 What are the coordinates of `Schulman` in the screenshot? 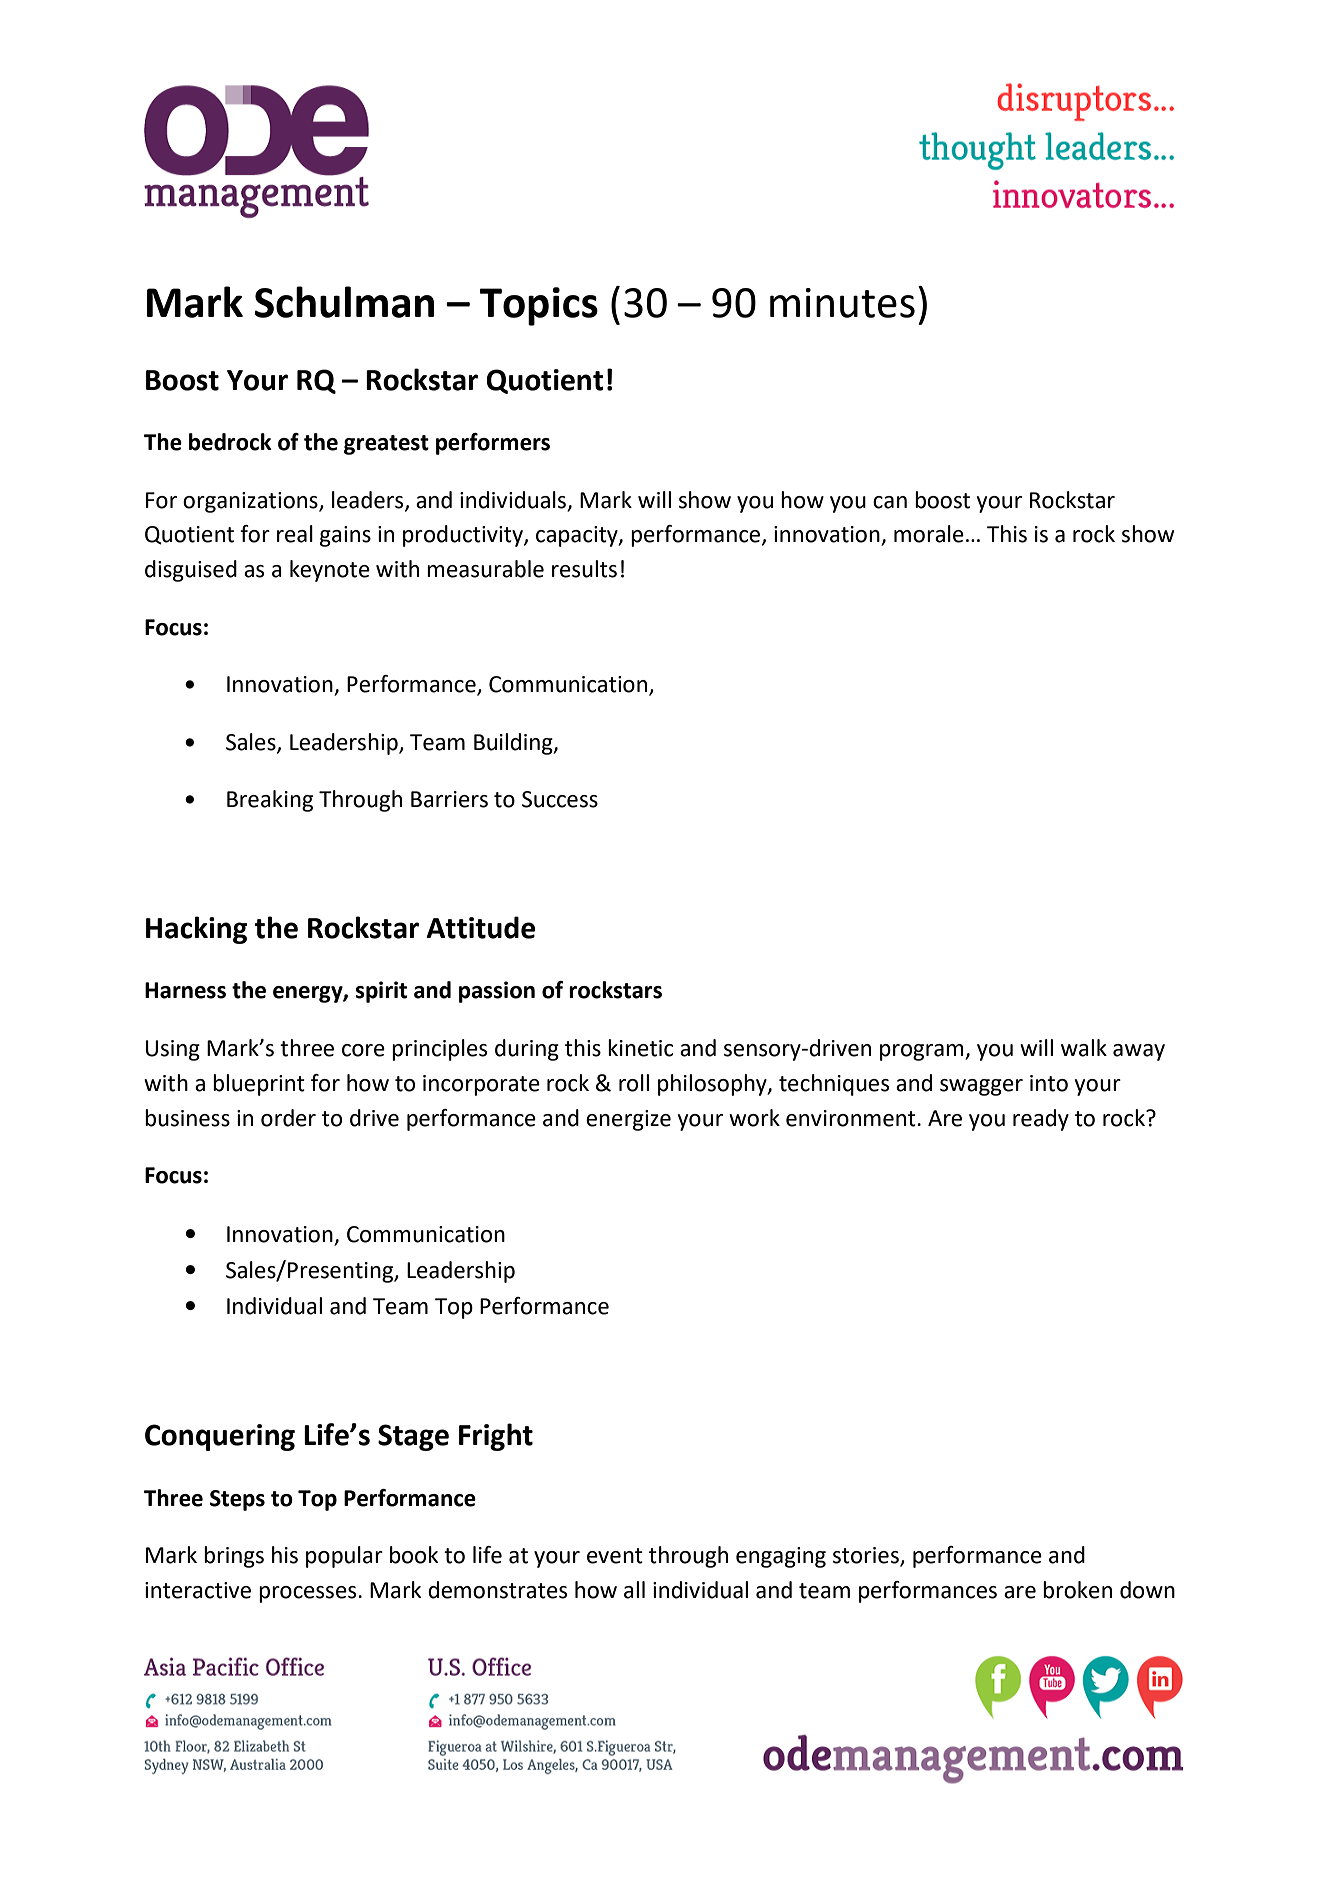 It's located at (344, 302).
